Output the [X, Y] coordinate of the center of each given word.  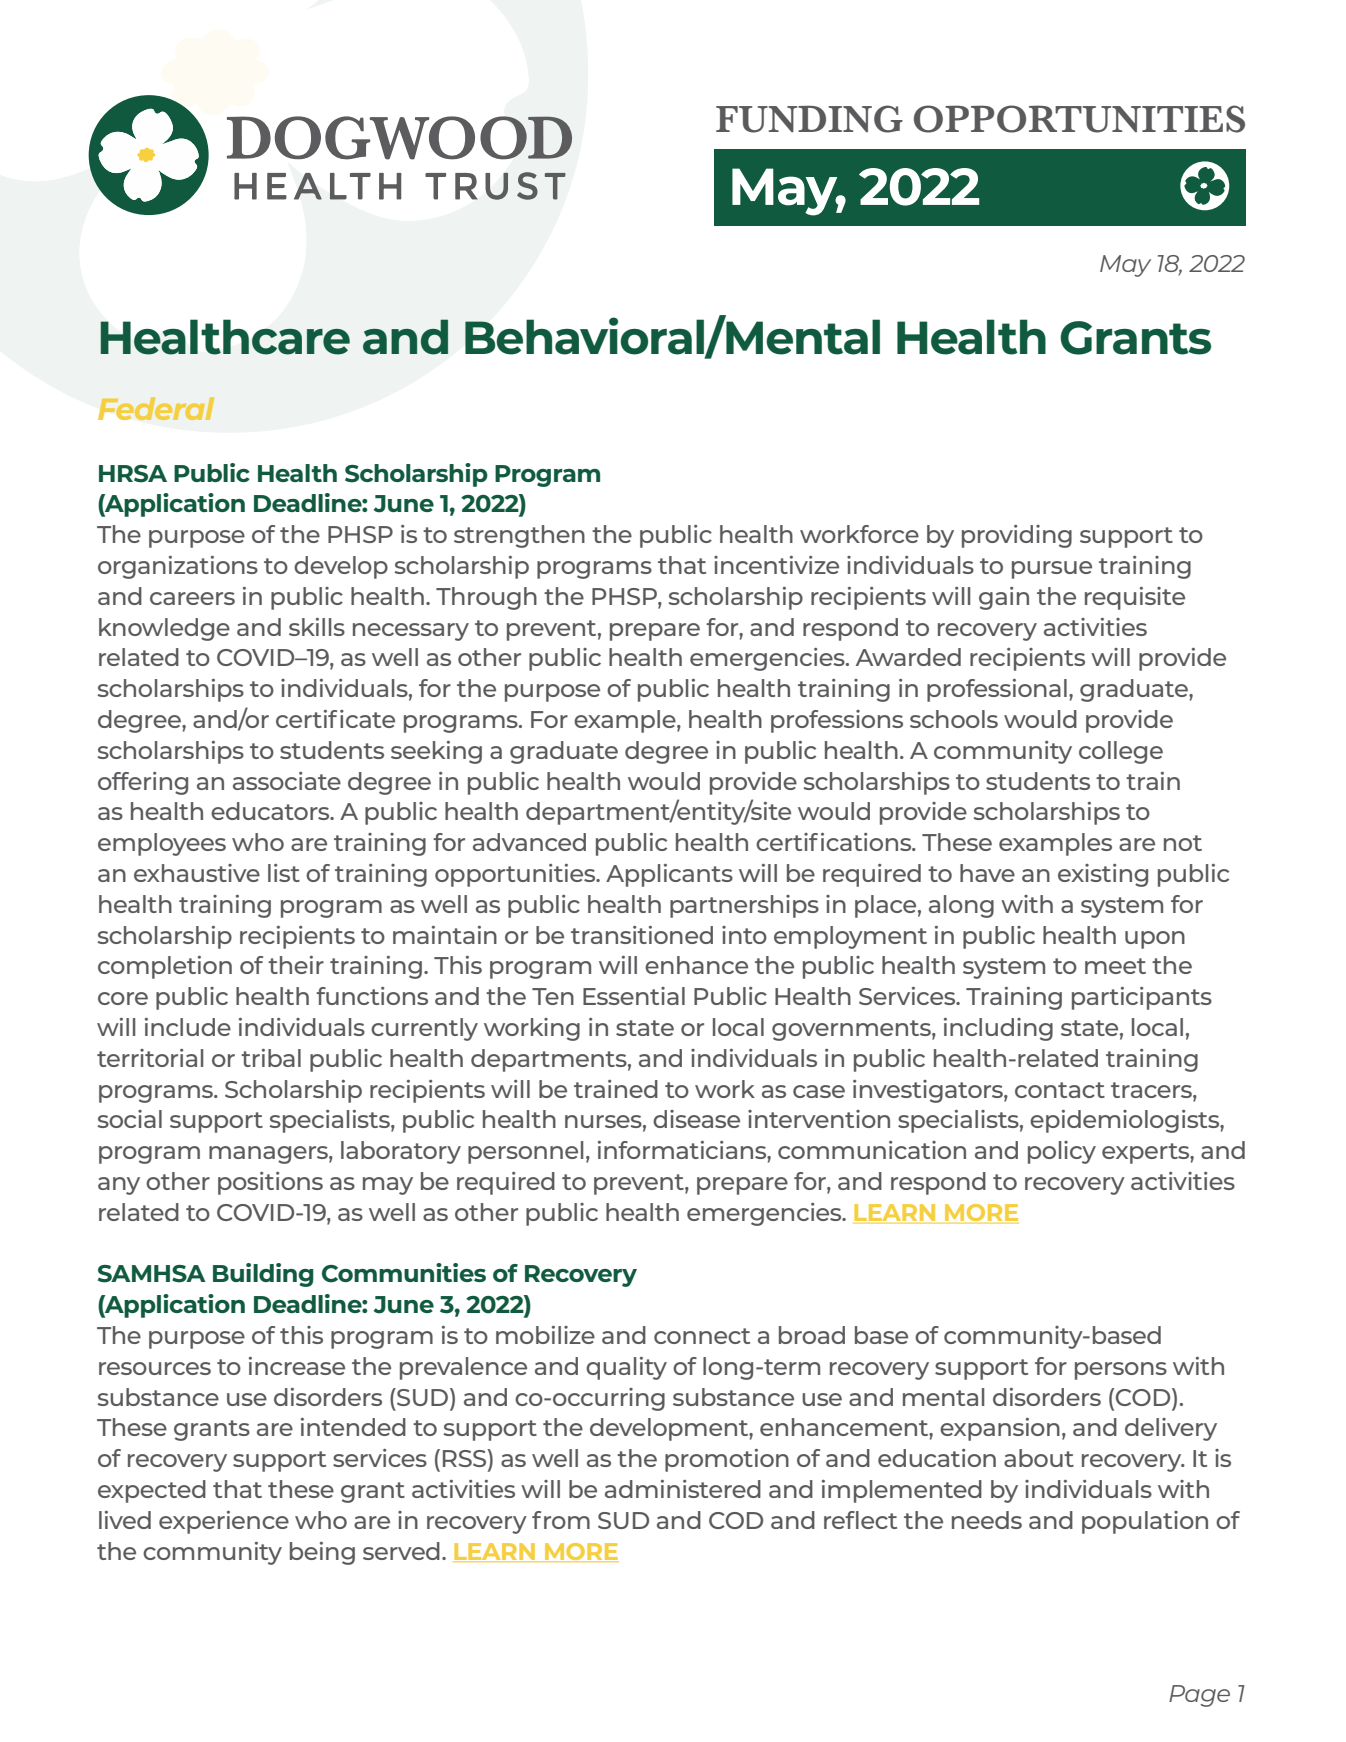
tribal [271, 1058]
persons [1121, 1371]
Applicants [669, 875]
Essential [634, 996]
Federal [156, 408]
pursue [1052, 570]
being [322, 1553]
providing [1017, 536]
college [1121, 752]
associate [287, 781]
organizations [178, 567]
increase [297, 1366]
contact [1060, 1090]
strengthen [519, 536]
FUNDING [809, 119]
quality [626, 1368]
